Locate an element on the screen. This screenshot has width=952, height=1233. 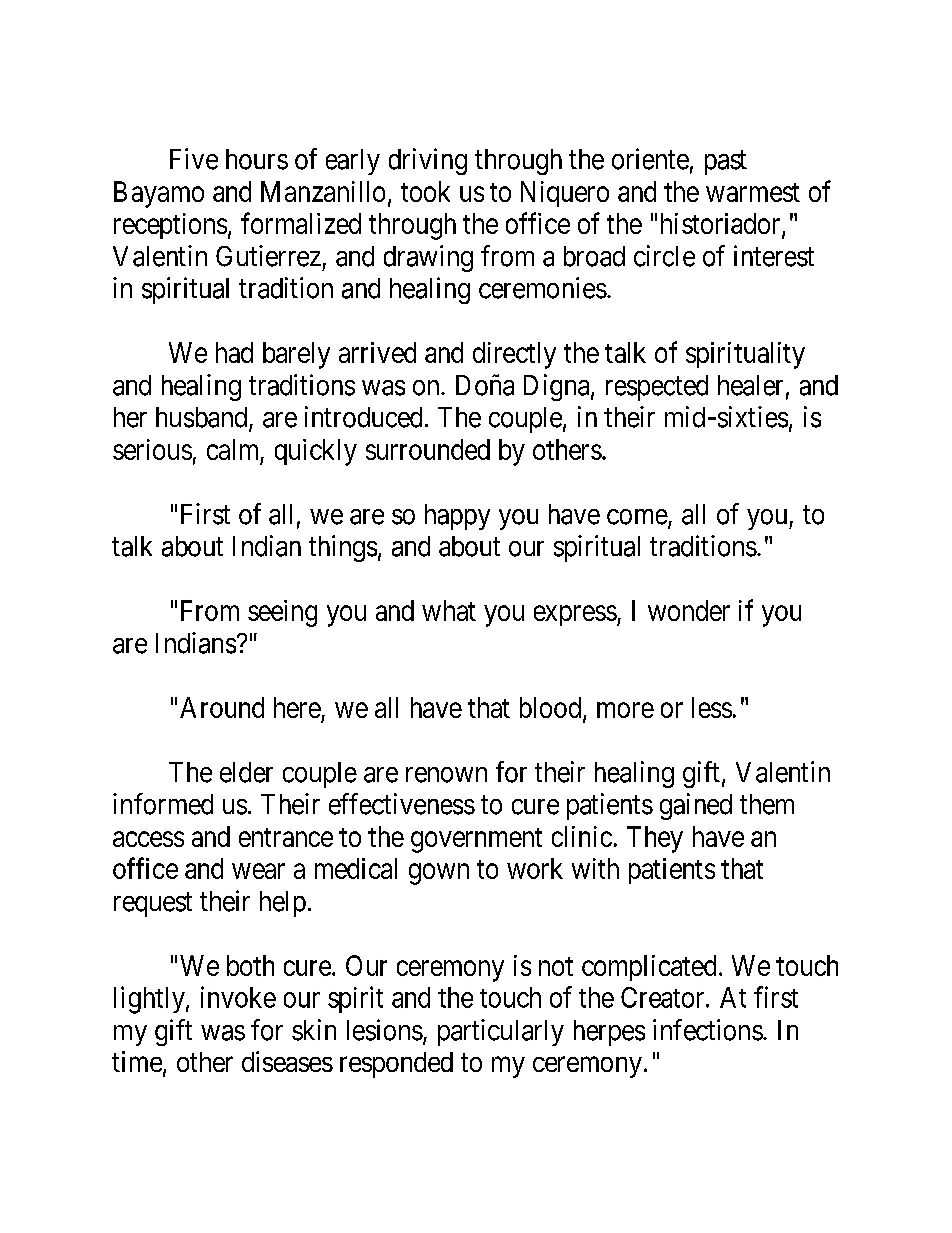
government is located at coordinates (476, 840).
